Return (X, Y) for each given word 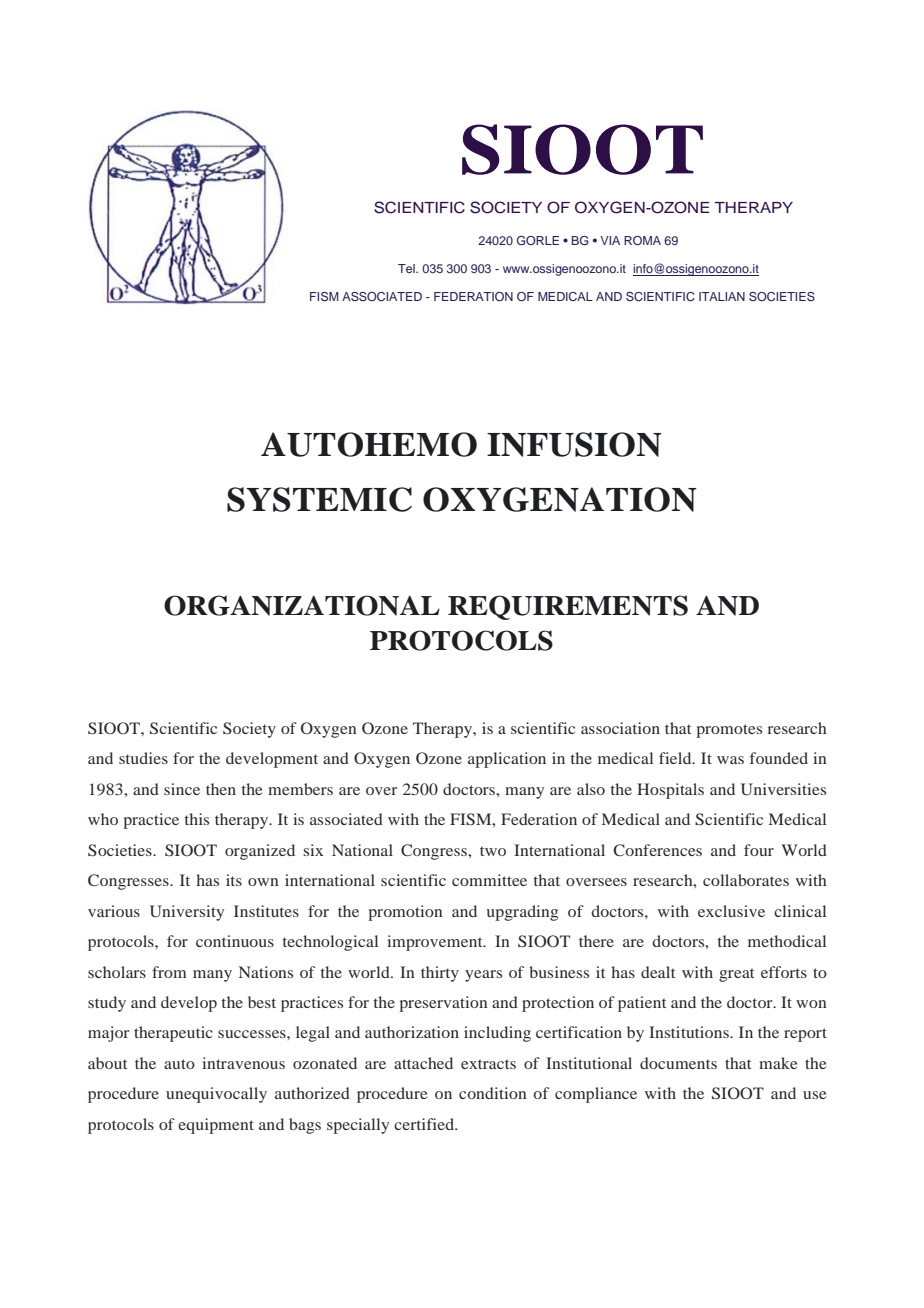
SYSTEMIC (319, 499)
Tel (407, 268)
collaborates (746, 880)
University (187, 913)
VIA (610, 240)
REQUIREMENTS (568, 607)
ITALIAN (722, 296)
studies (143, 758)
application (507, 760)
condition (492, 1093)
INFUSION (574, 444)
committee (489, 880)
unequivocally (216, 1095)
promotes (729, 731)
